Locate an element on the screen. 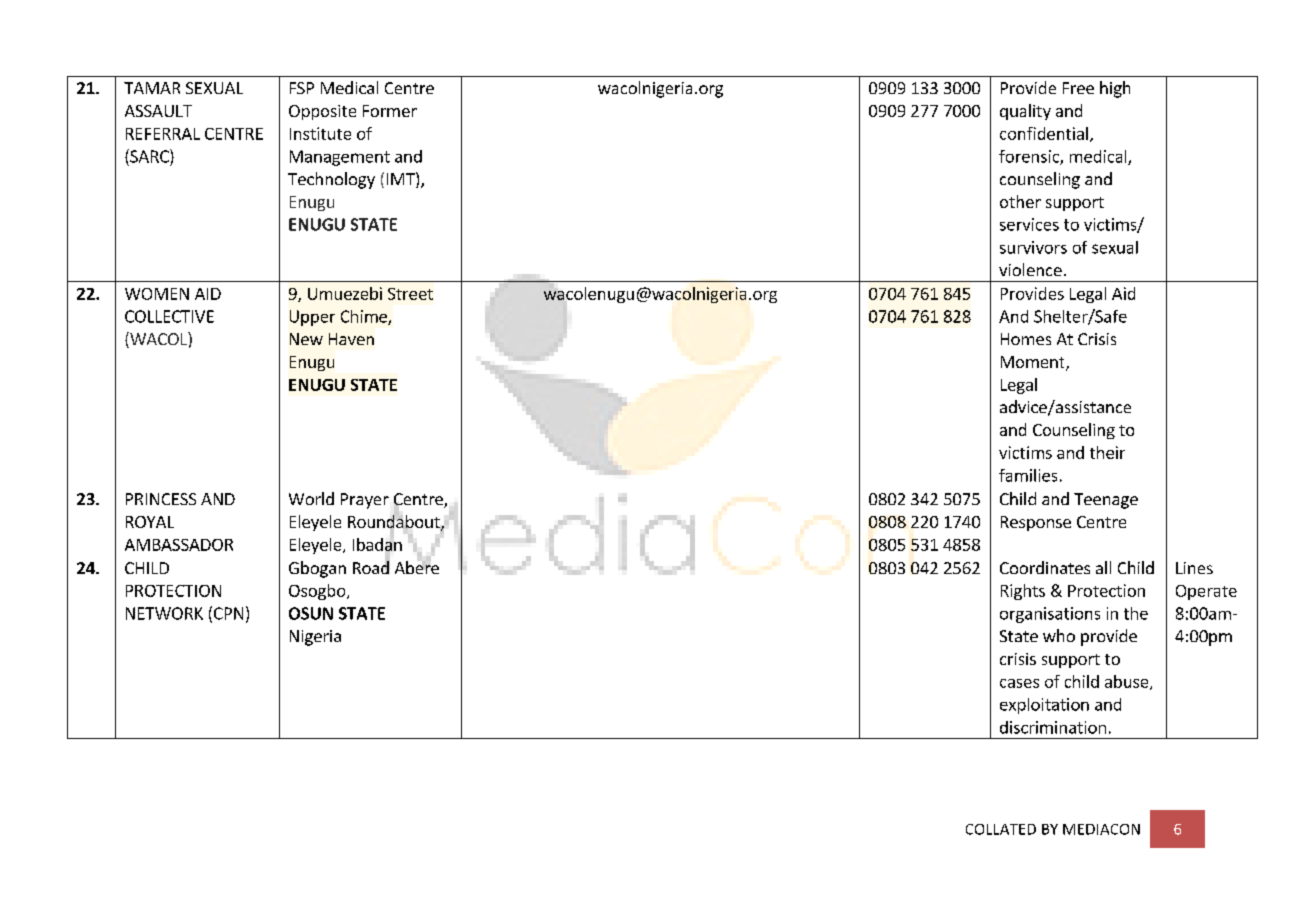 The image size is (1308, 924). Prayer is located at coordinates (365, 501).
